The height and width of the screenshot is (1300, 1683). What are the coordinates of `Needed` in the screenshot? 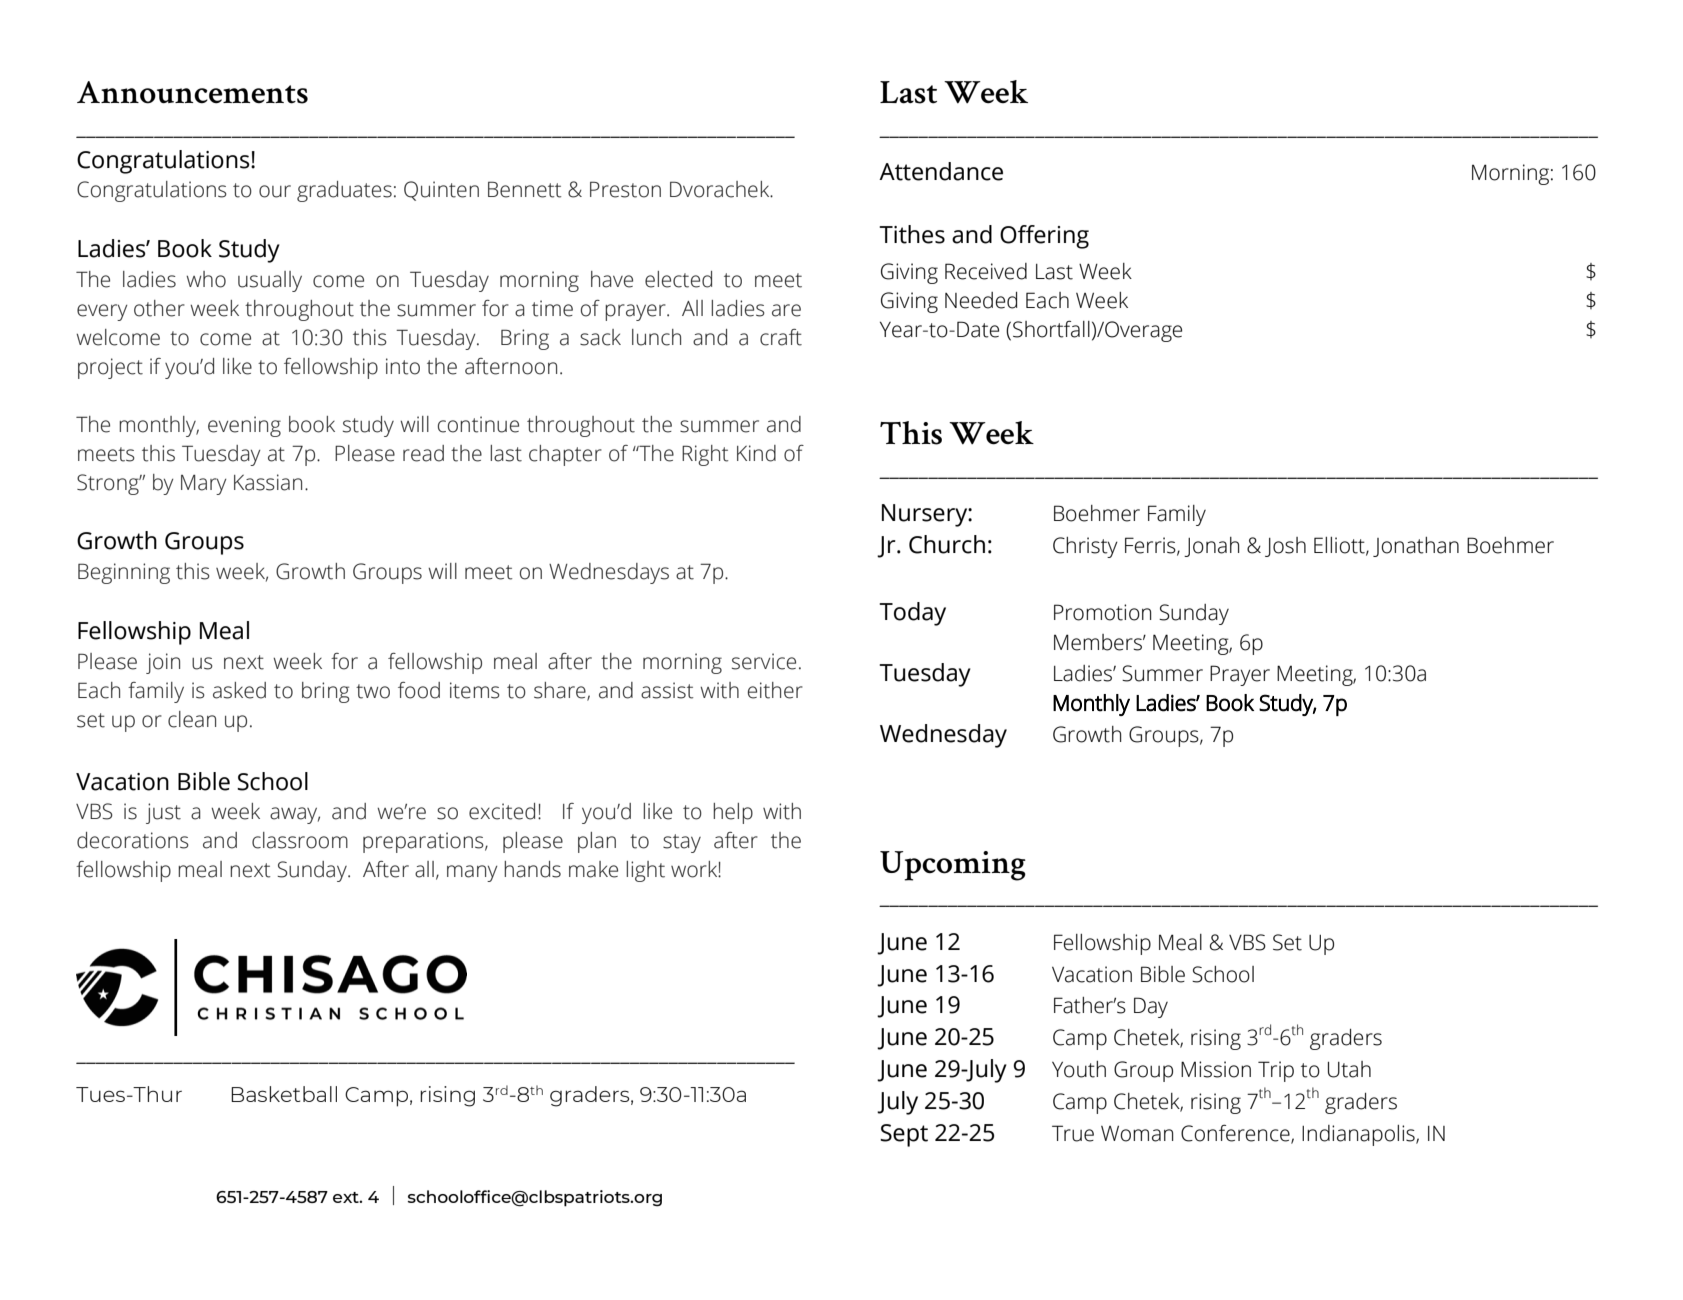 It's located at (981, 300).
